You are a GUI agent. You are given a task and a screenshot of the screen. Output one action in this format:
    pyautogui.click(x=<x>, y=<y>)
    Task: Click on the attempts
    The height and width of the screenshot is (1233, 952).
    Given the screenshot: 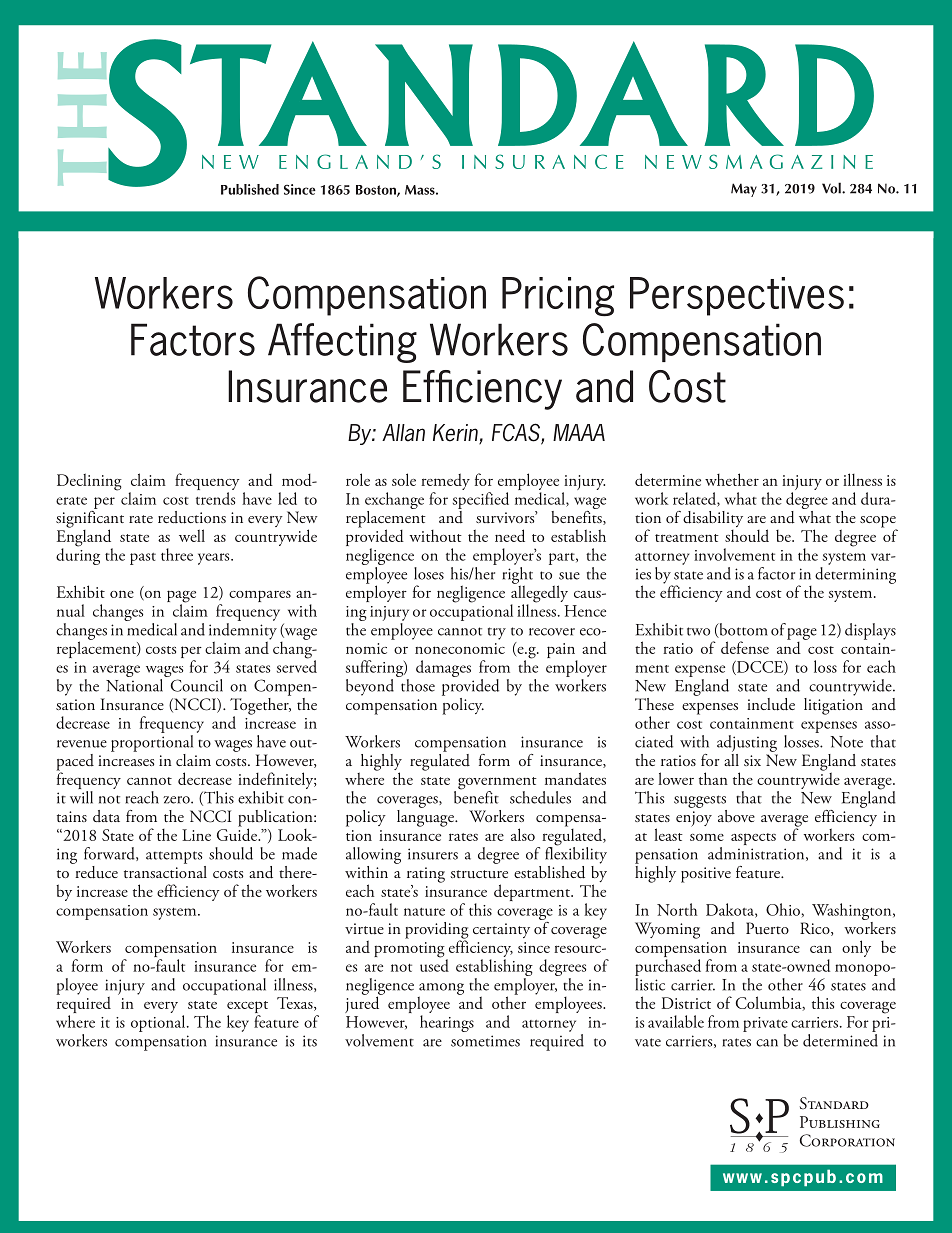 What is the action you would take?
    pyautogui.click(x=174, y=857)
